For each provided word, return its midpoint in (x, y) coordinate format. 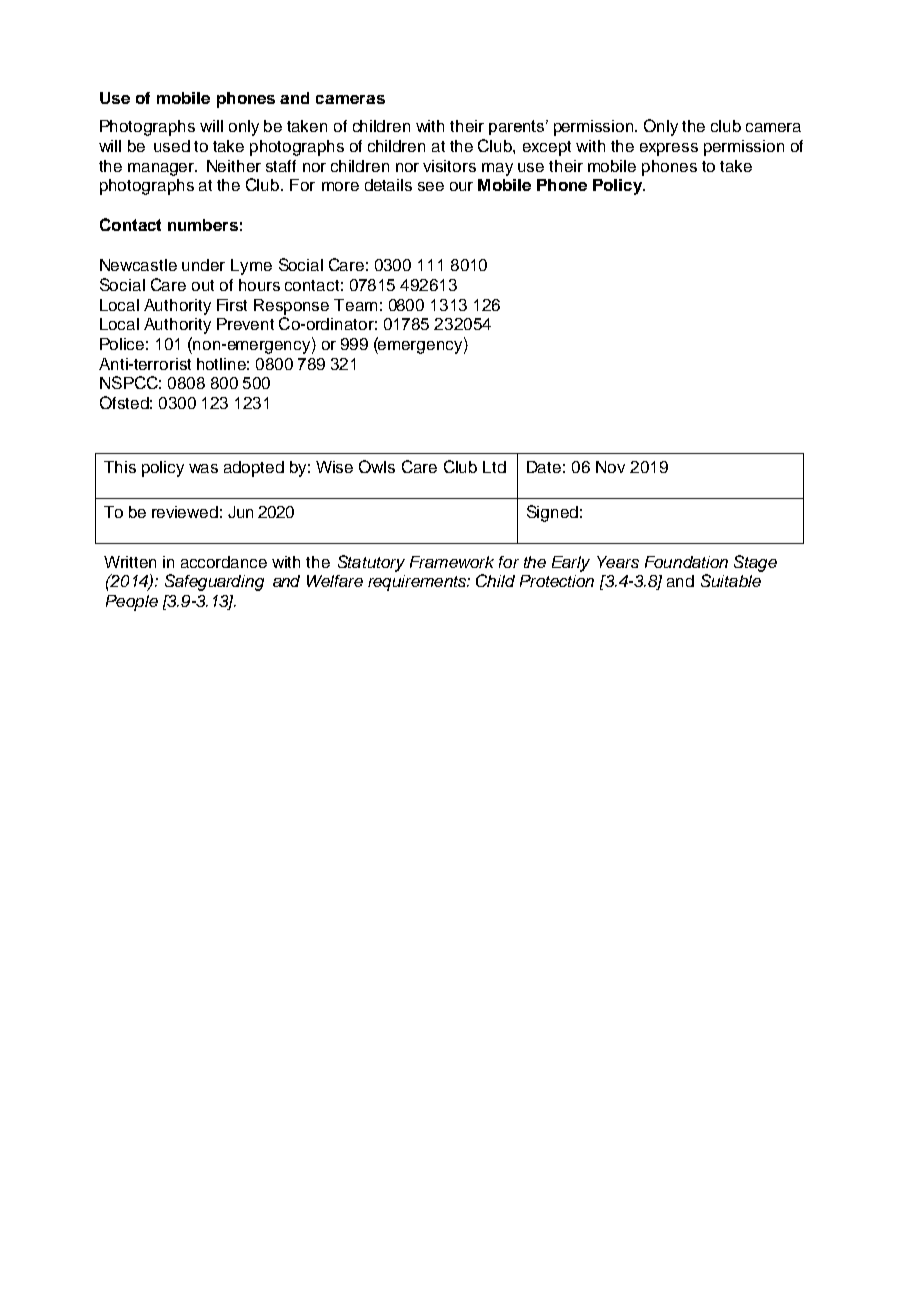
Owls (377, 466)
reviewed (185, 512)
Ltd (494, 467)
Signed (552, 513)
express (669, 149)
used (172, 146)
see (431, 186)
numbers (203, 225)
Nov (610, 467)
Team (355, 305)
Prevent (245, 324)
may (497, 169)
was (203, 468)
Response (291, 307)
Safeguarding (214, 582)
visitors (449, 166)
